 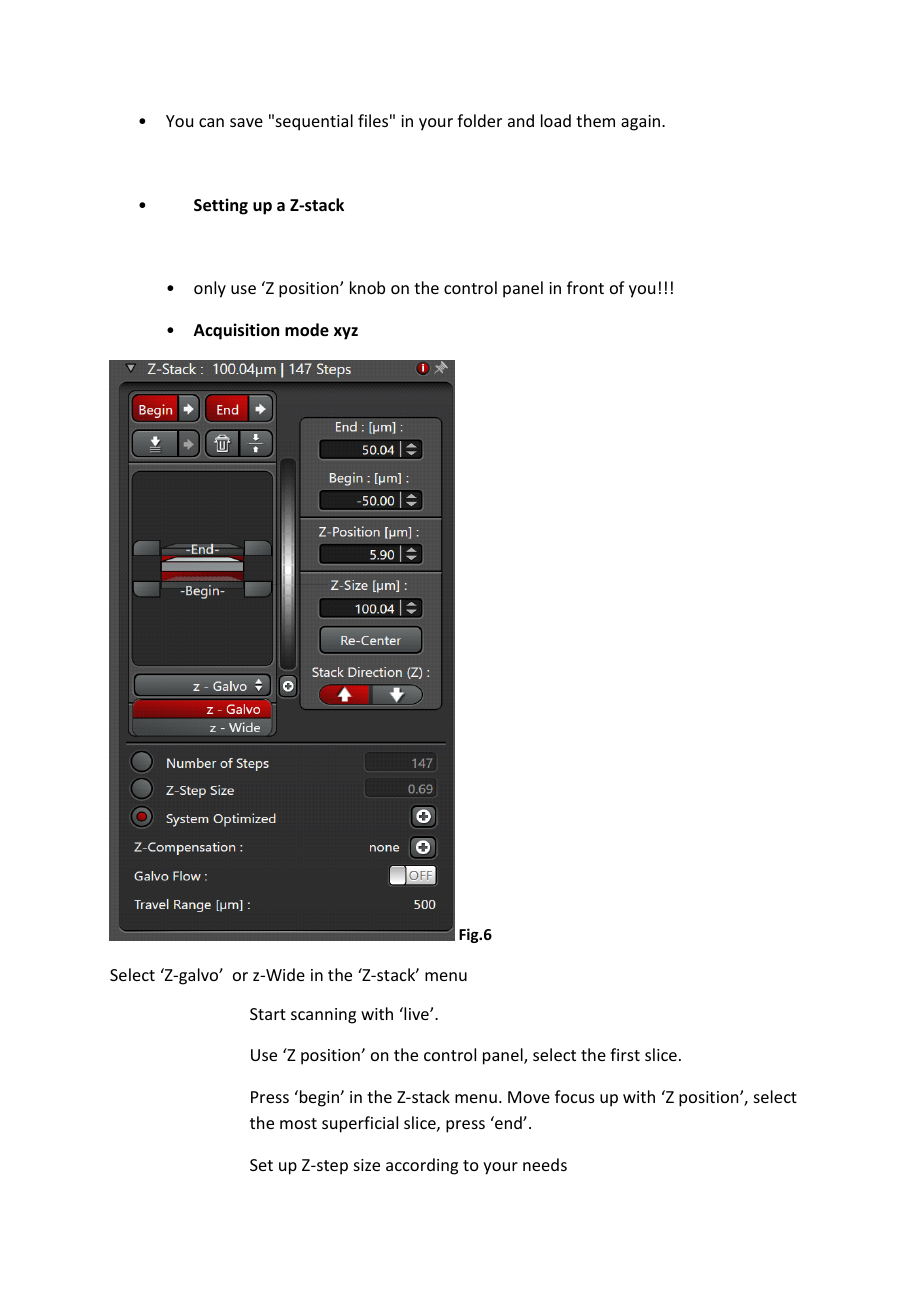 I want to click on focus, so click(x=575, y=1096).
